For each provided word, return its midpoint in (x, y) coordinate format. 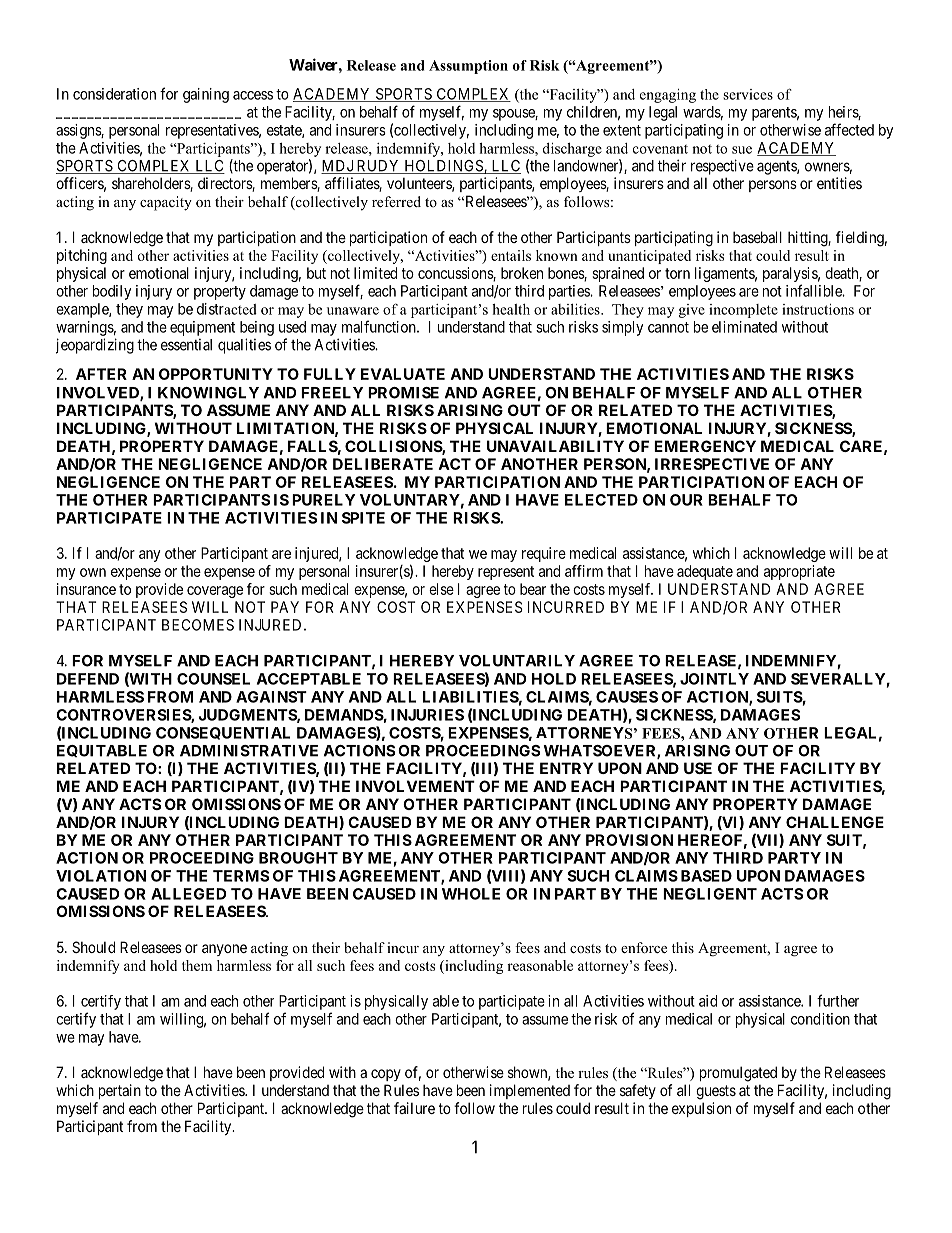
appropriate (799, 572)
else (441, 589)
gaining (206, 95)
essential (186, 345)
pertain (120, 1091)
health (511, 309)
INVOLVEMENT (415, 786)
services (748, 94)
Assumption (468, 67)
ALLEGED (188, 894)
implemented (530, 1091)
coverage (215, 592)
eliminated (744, 327)
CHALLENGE (835, 822)
